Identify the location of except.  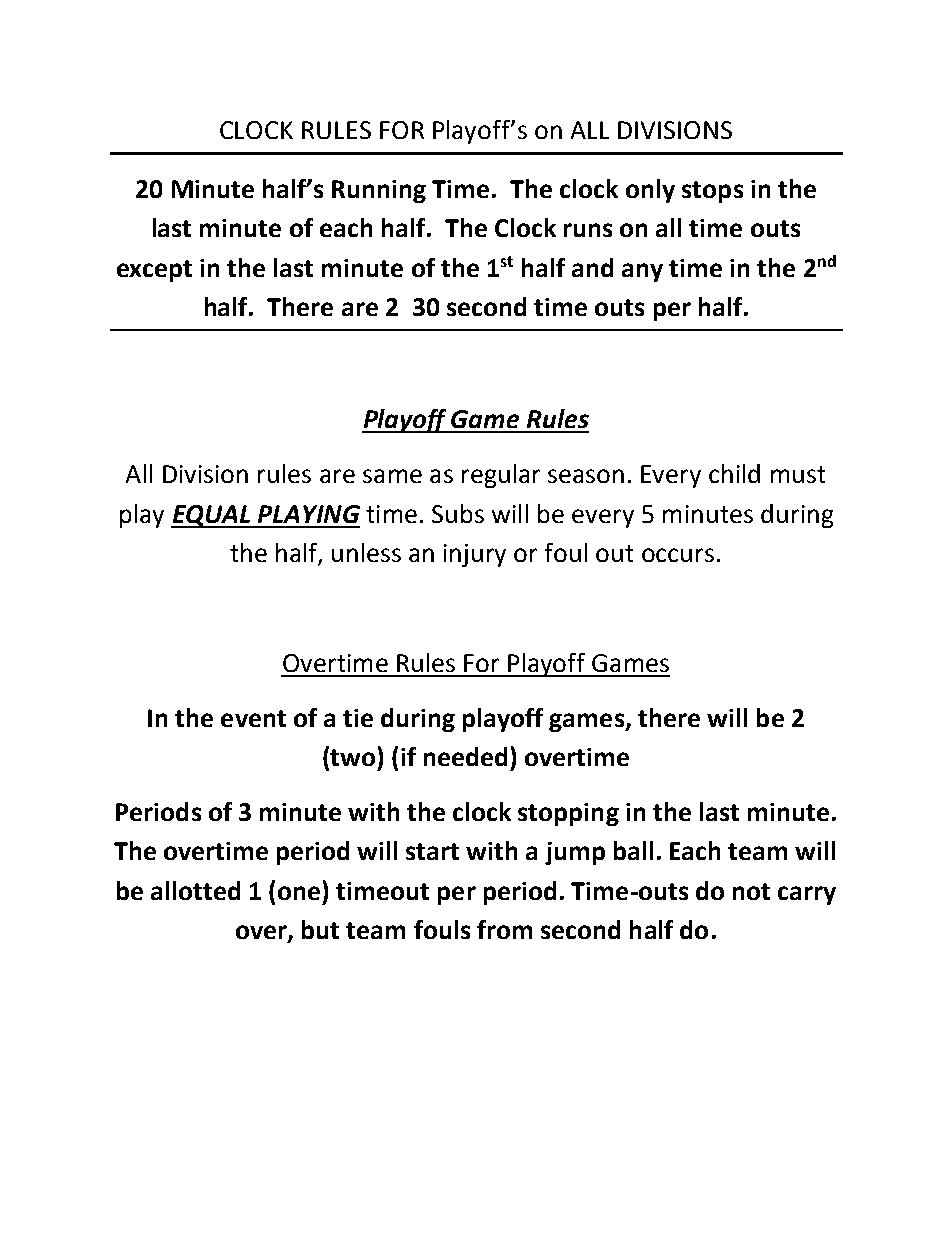
(154, 271).
